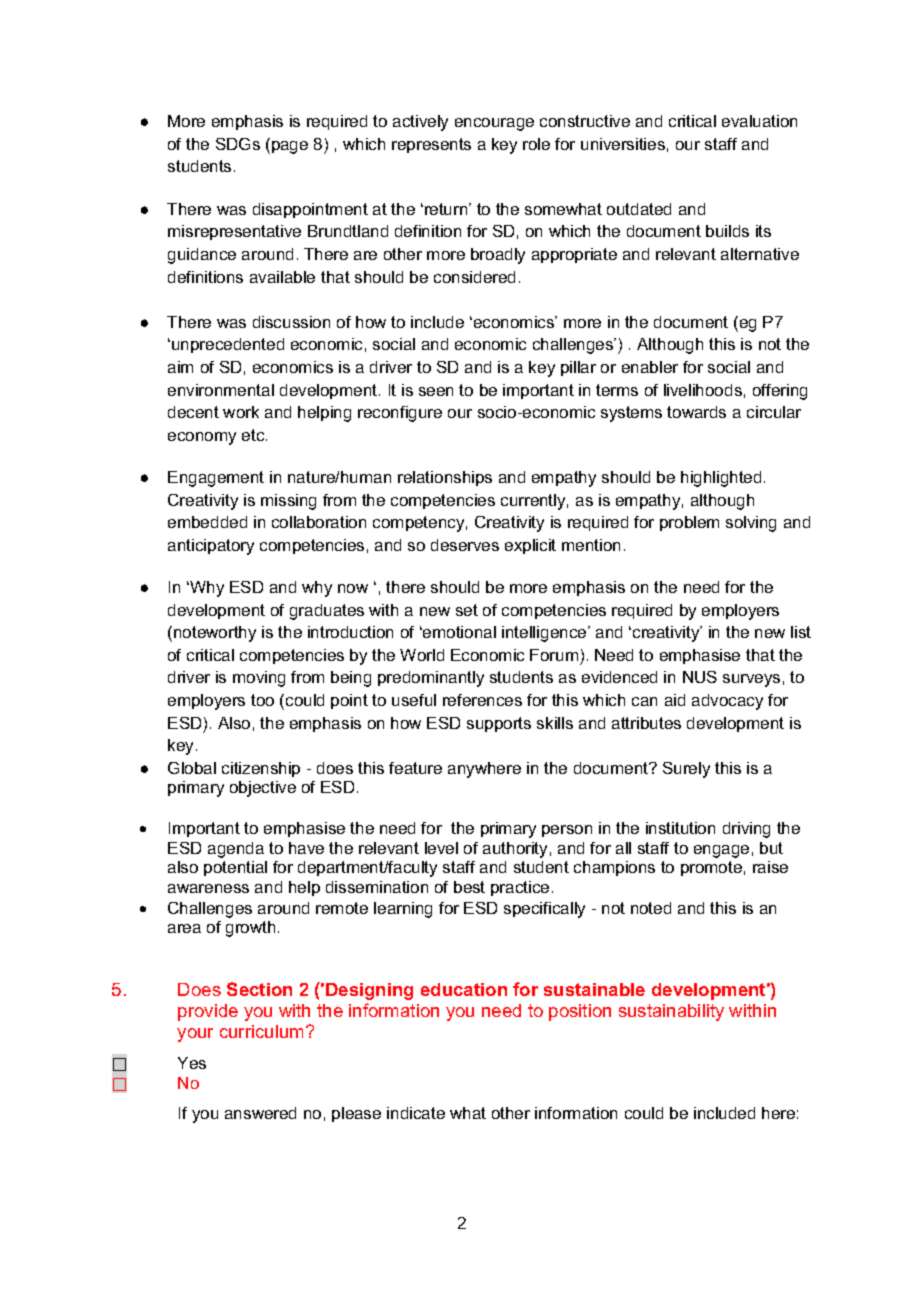 The width and height of the screenshot is (924, 1308). What do you see at coordinates (416, 1113) in the screenshot?
I see `indicate` at bounding box center [416, 1113].
